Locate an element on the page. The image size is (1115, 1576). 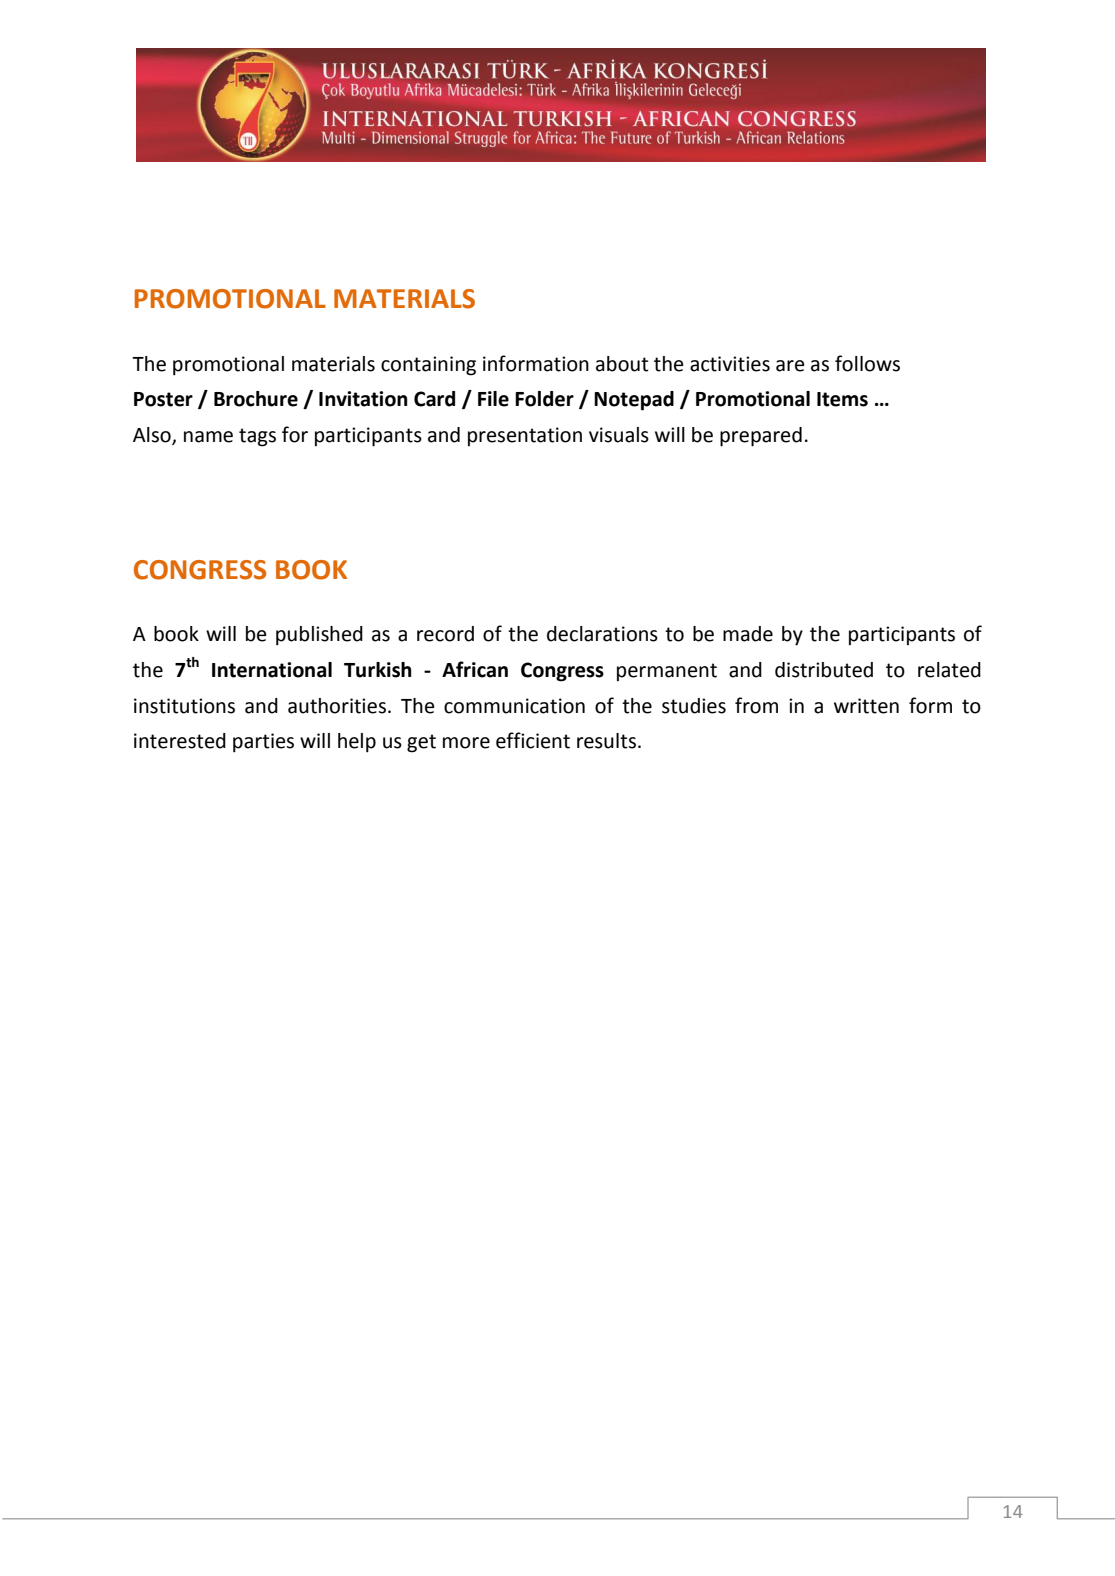
record is located at coordinates (445, 634).
